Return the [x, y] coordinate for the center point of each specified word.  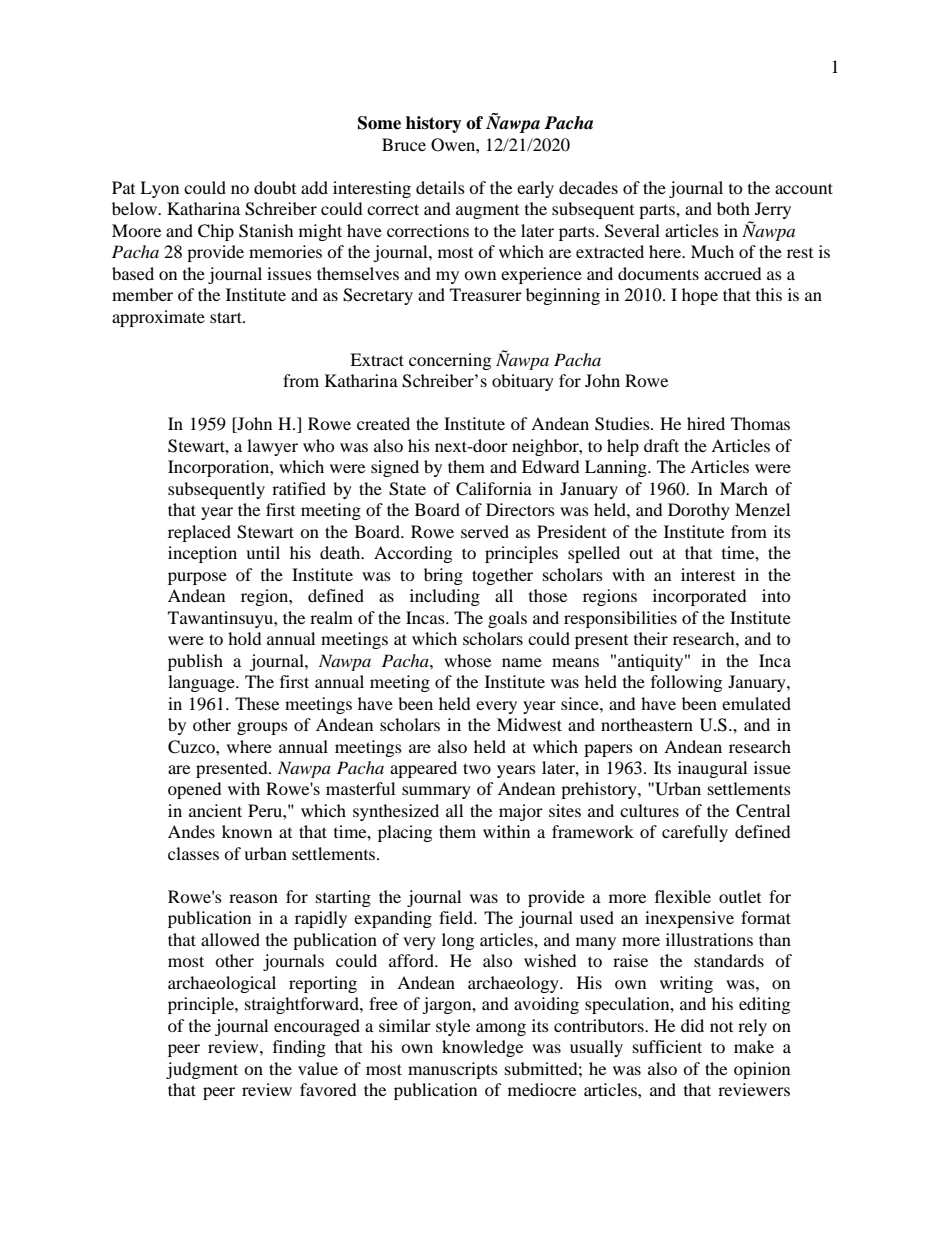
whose [467, 660]
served [485, 531]
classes [193, 853]
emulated [756, 703]
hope [700, 296]
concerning [450, 361]
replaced [199, 533]
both [733, 208]
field [457, 917]
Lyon [159, 189]
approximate [158, 318]
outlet [740, 896]
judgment [202, 1070]
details [440, 187]
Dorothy [699, 511]
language [202, 683]
